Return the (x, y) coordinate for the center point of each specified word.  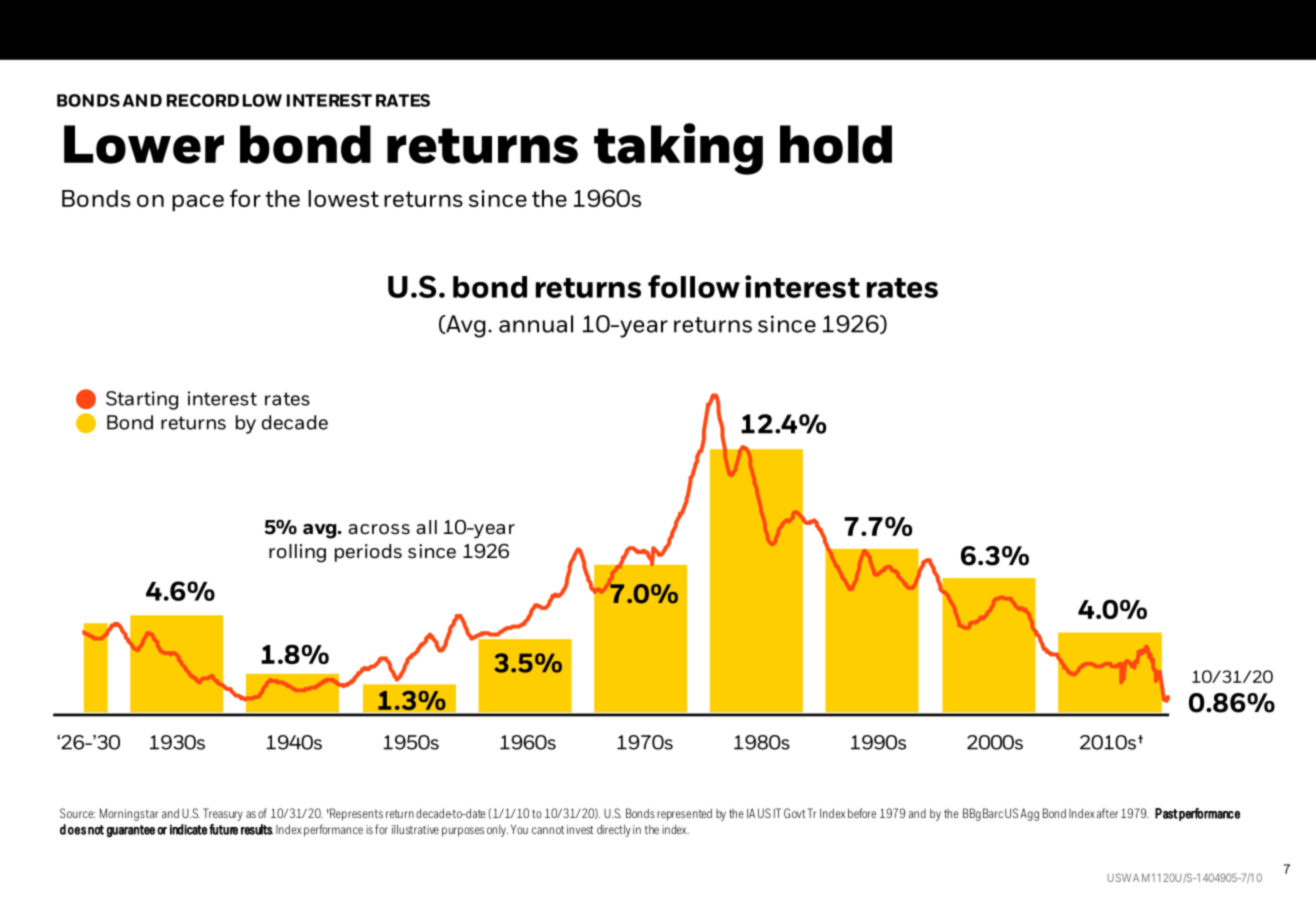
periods (368, 553)
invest (580, 829)
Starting (142, 400)
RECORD (203, 100)
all (426, 527)
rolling (297, 553)
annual (536, 324)
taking (678, 149)
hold (836, 144)
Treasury (223, 814)
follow (694, 286)
